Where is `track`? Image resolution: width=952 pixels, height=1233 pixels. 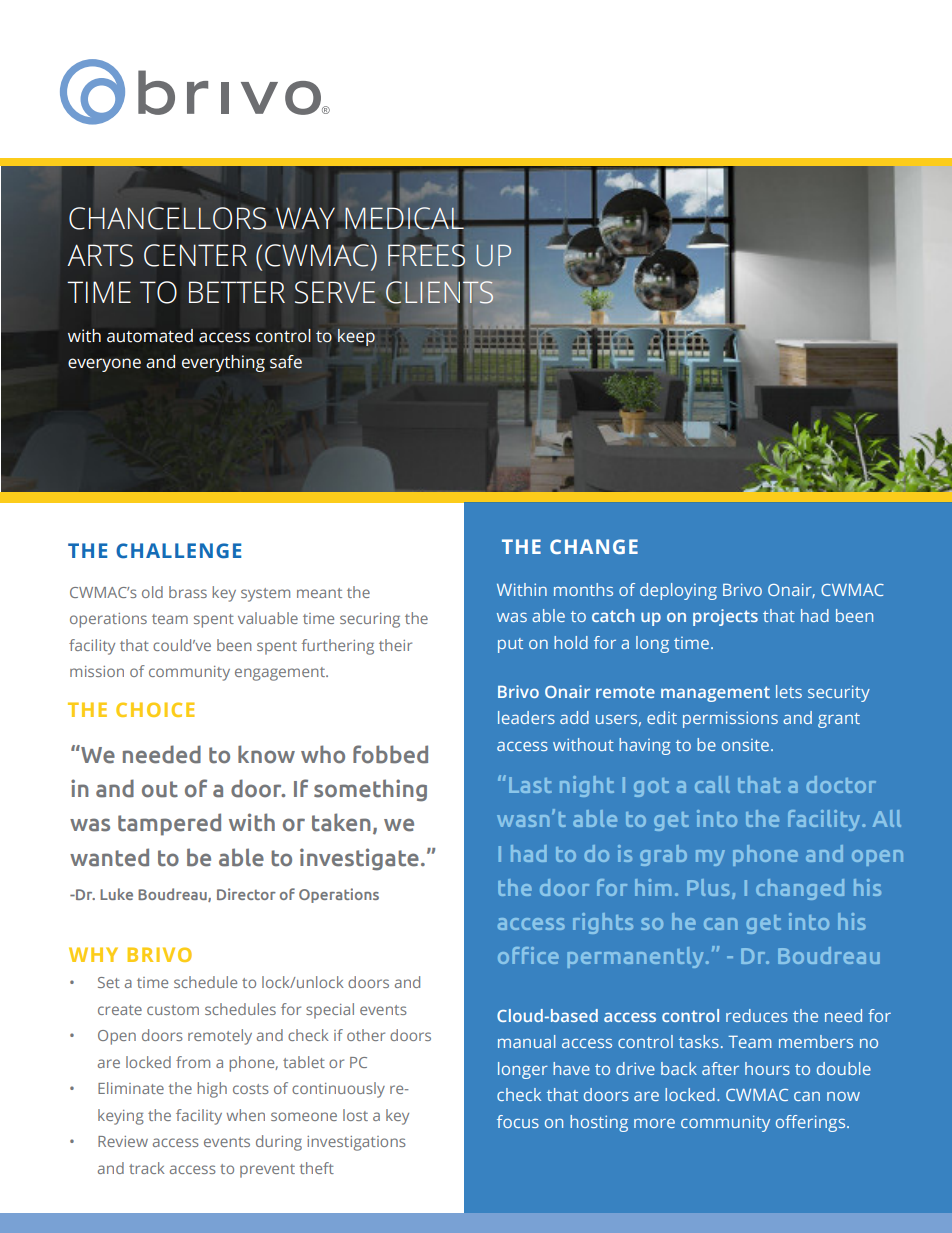 track is located at coordinates (147, 1168).
